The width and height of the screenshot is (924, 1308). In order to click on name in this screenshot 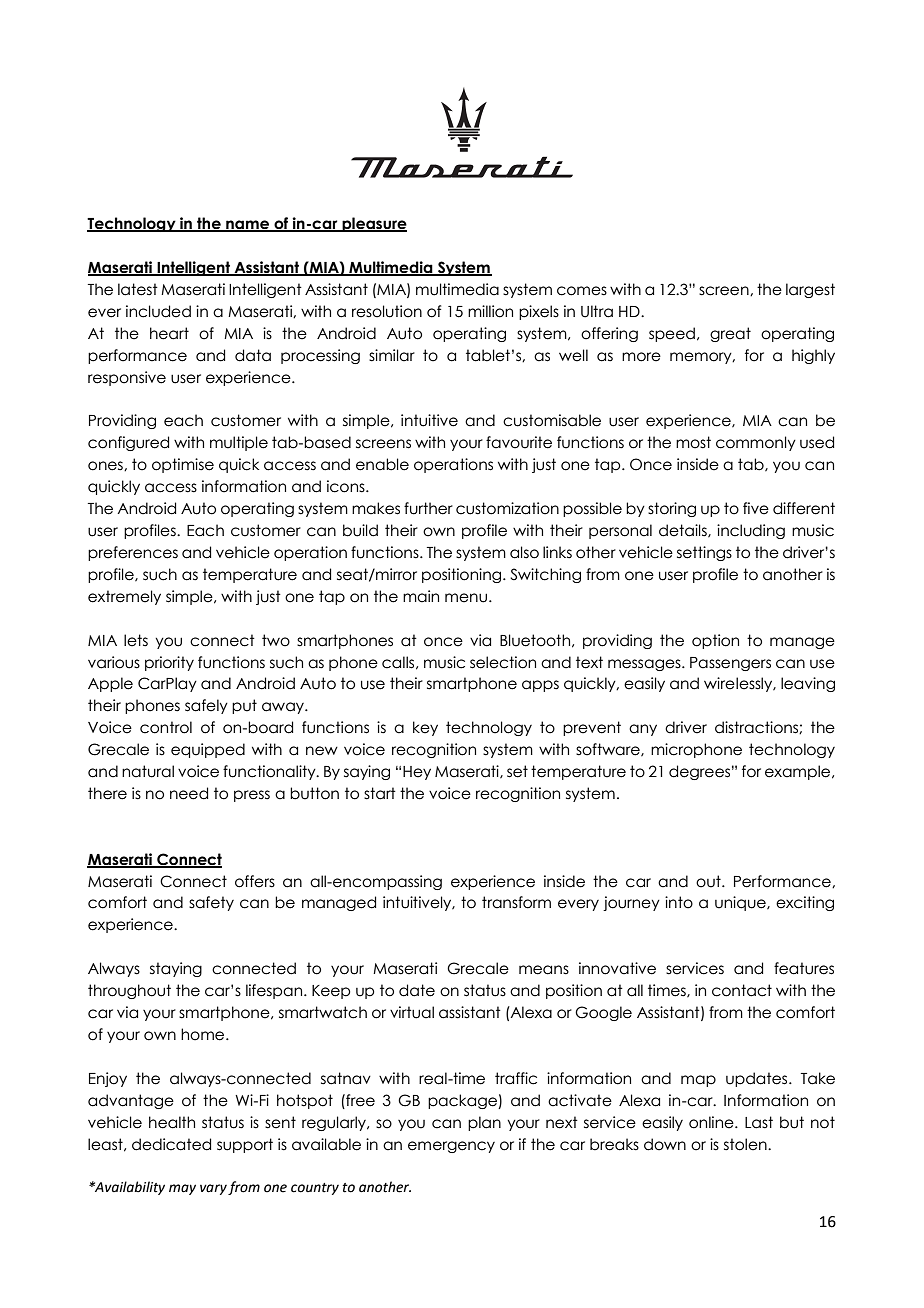, I will do `click(248, 226)`.
